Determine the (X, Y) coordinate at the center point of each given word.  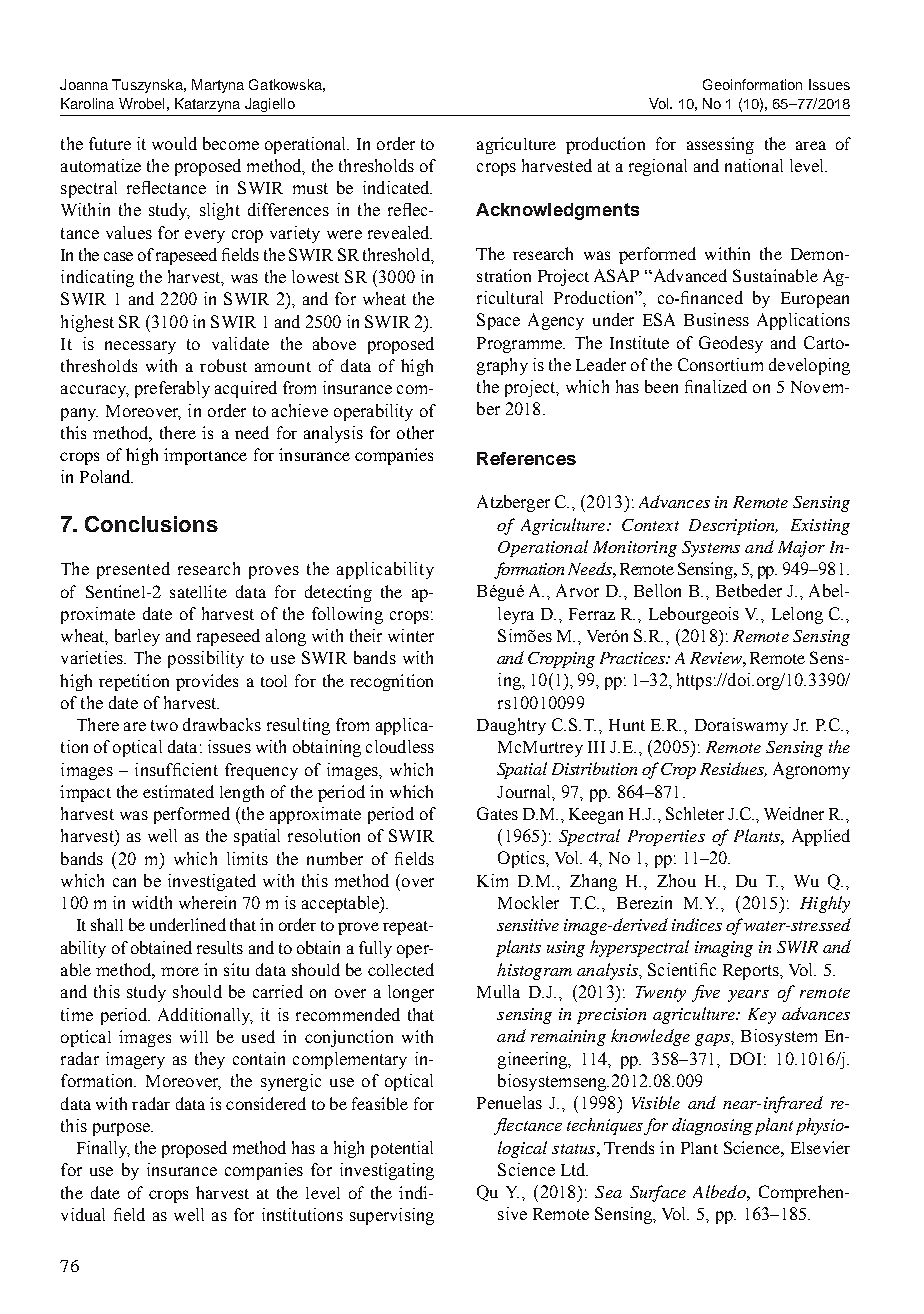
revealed (400, 232)
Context (650, 525)
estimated (178, 791)
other (415, 432)
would (174, 143)
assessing (720, 145)
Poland (106, 476)
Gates (497, 813)
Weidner (794, 813)
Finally (103, 1149)
